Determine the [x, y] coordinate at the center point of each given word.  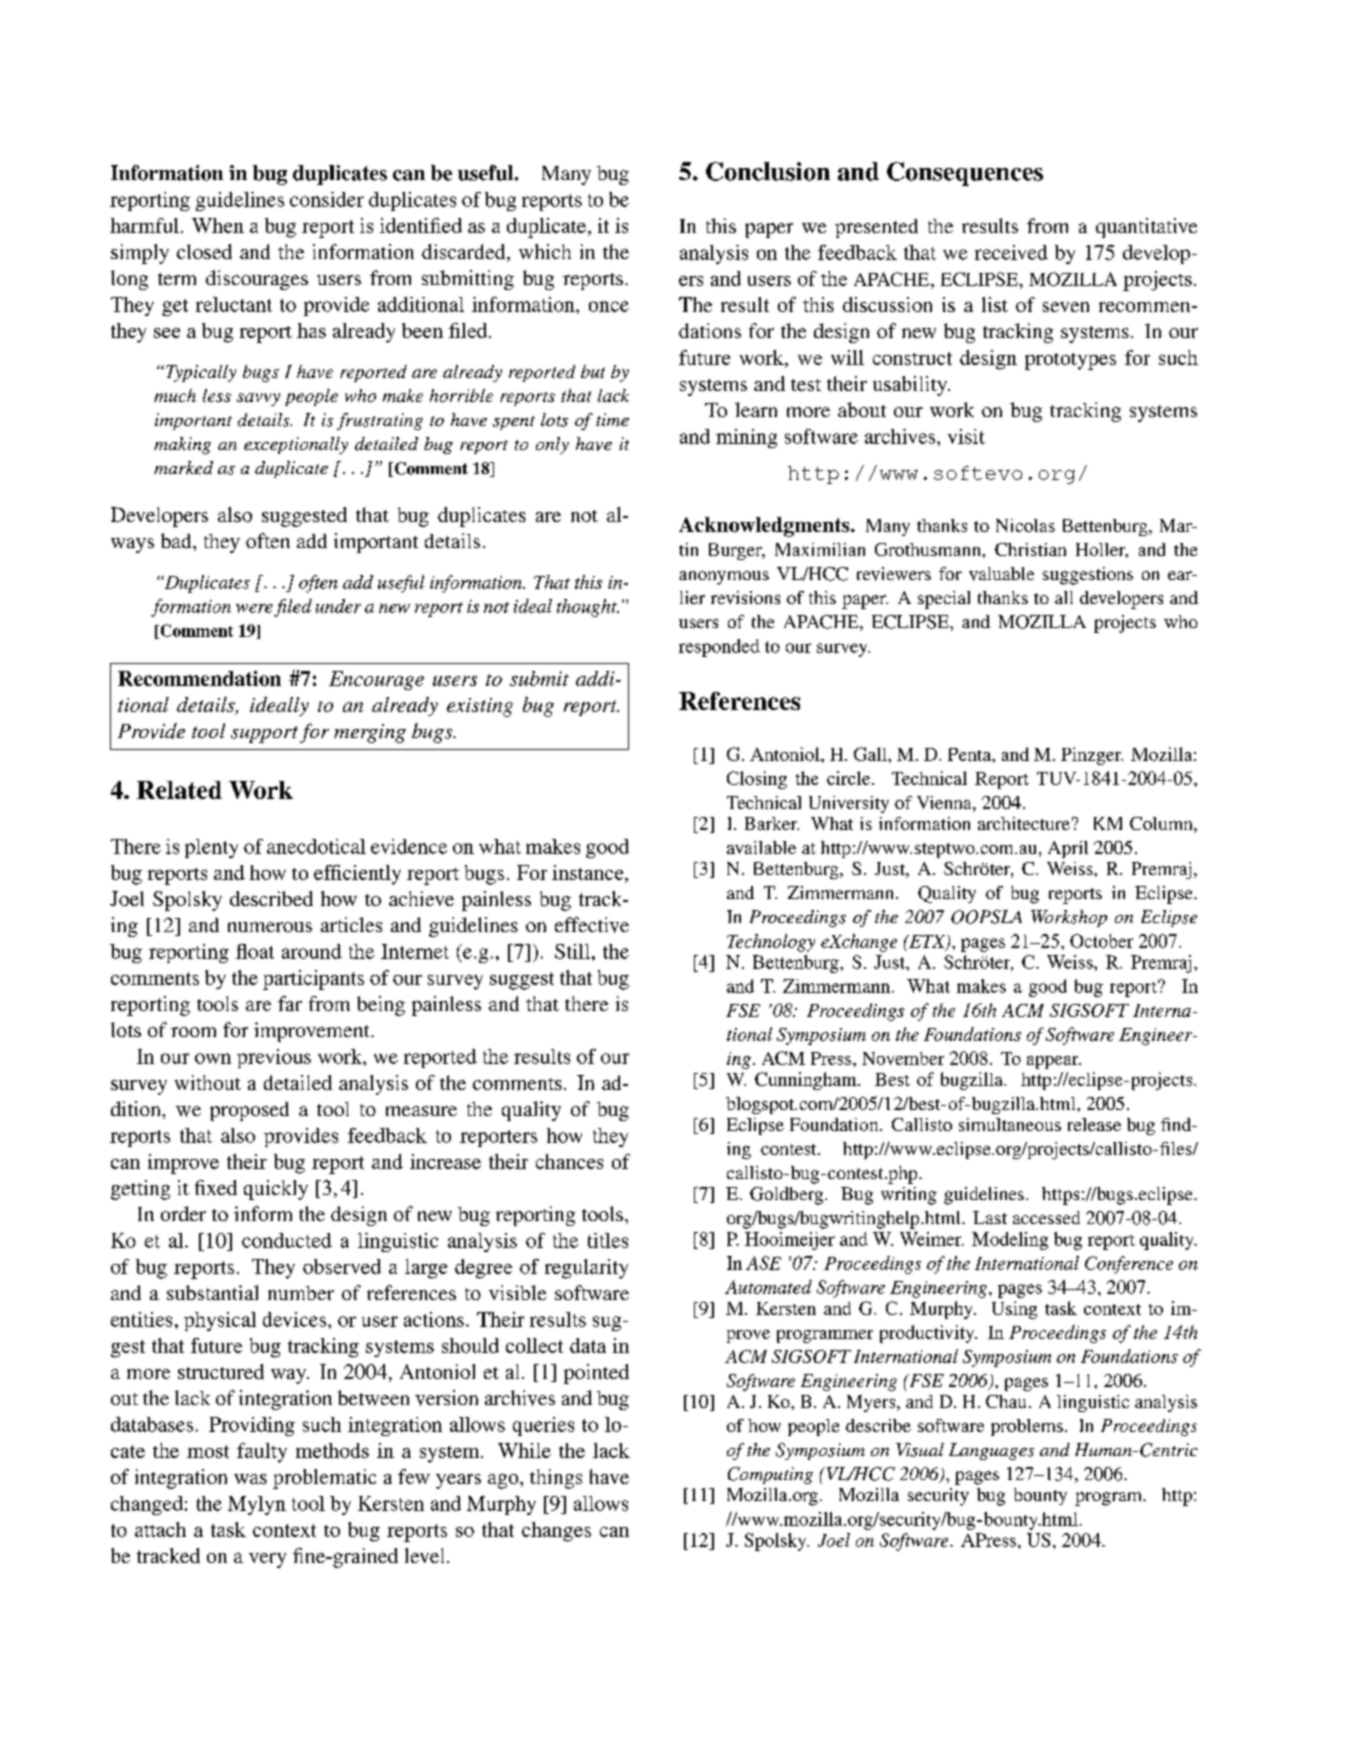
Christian [1030, 549]
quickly [276, 1190]
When [218, 225]
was [250, 1479]
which [545, 251]
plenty [211, 848]
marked [183, 467]
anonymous [724, 578]
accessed [1046, 1217]
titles [608, 1240]
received [1011, 252]
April [1068, 849]
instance [589, 872]
